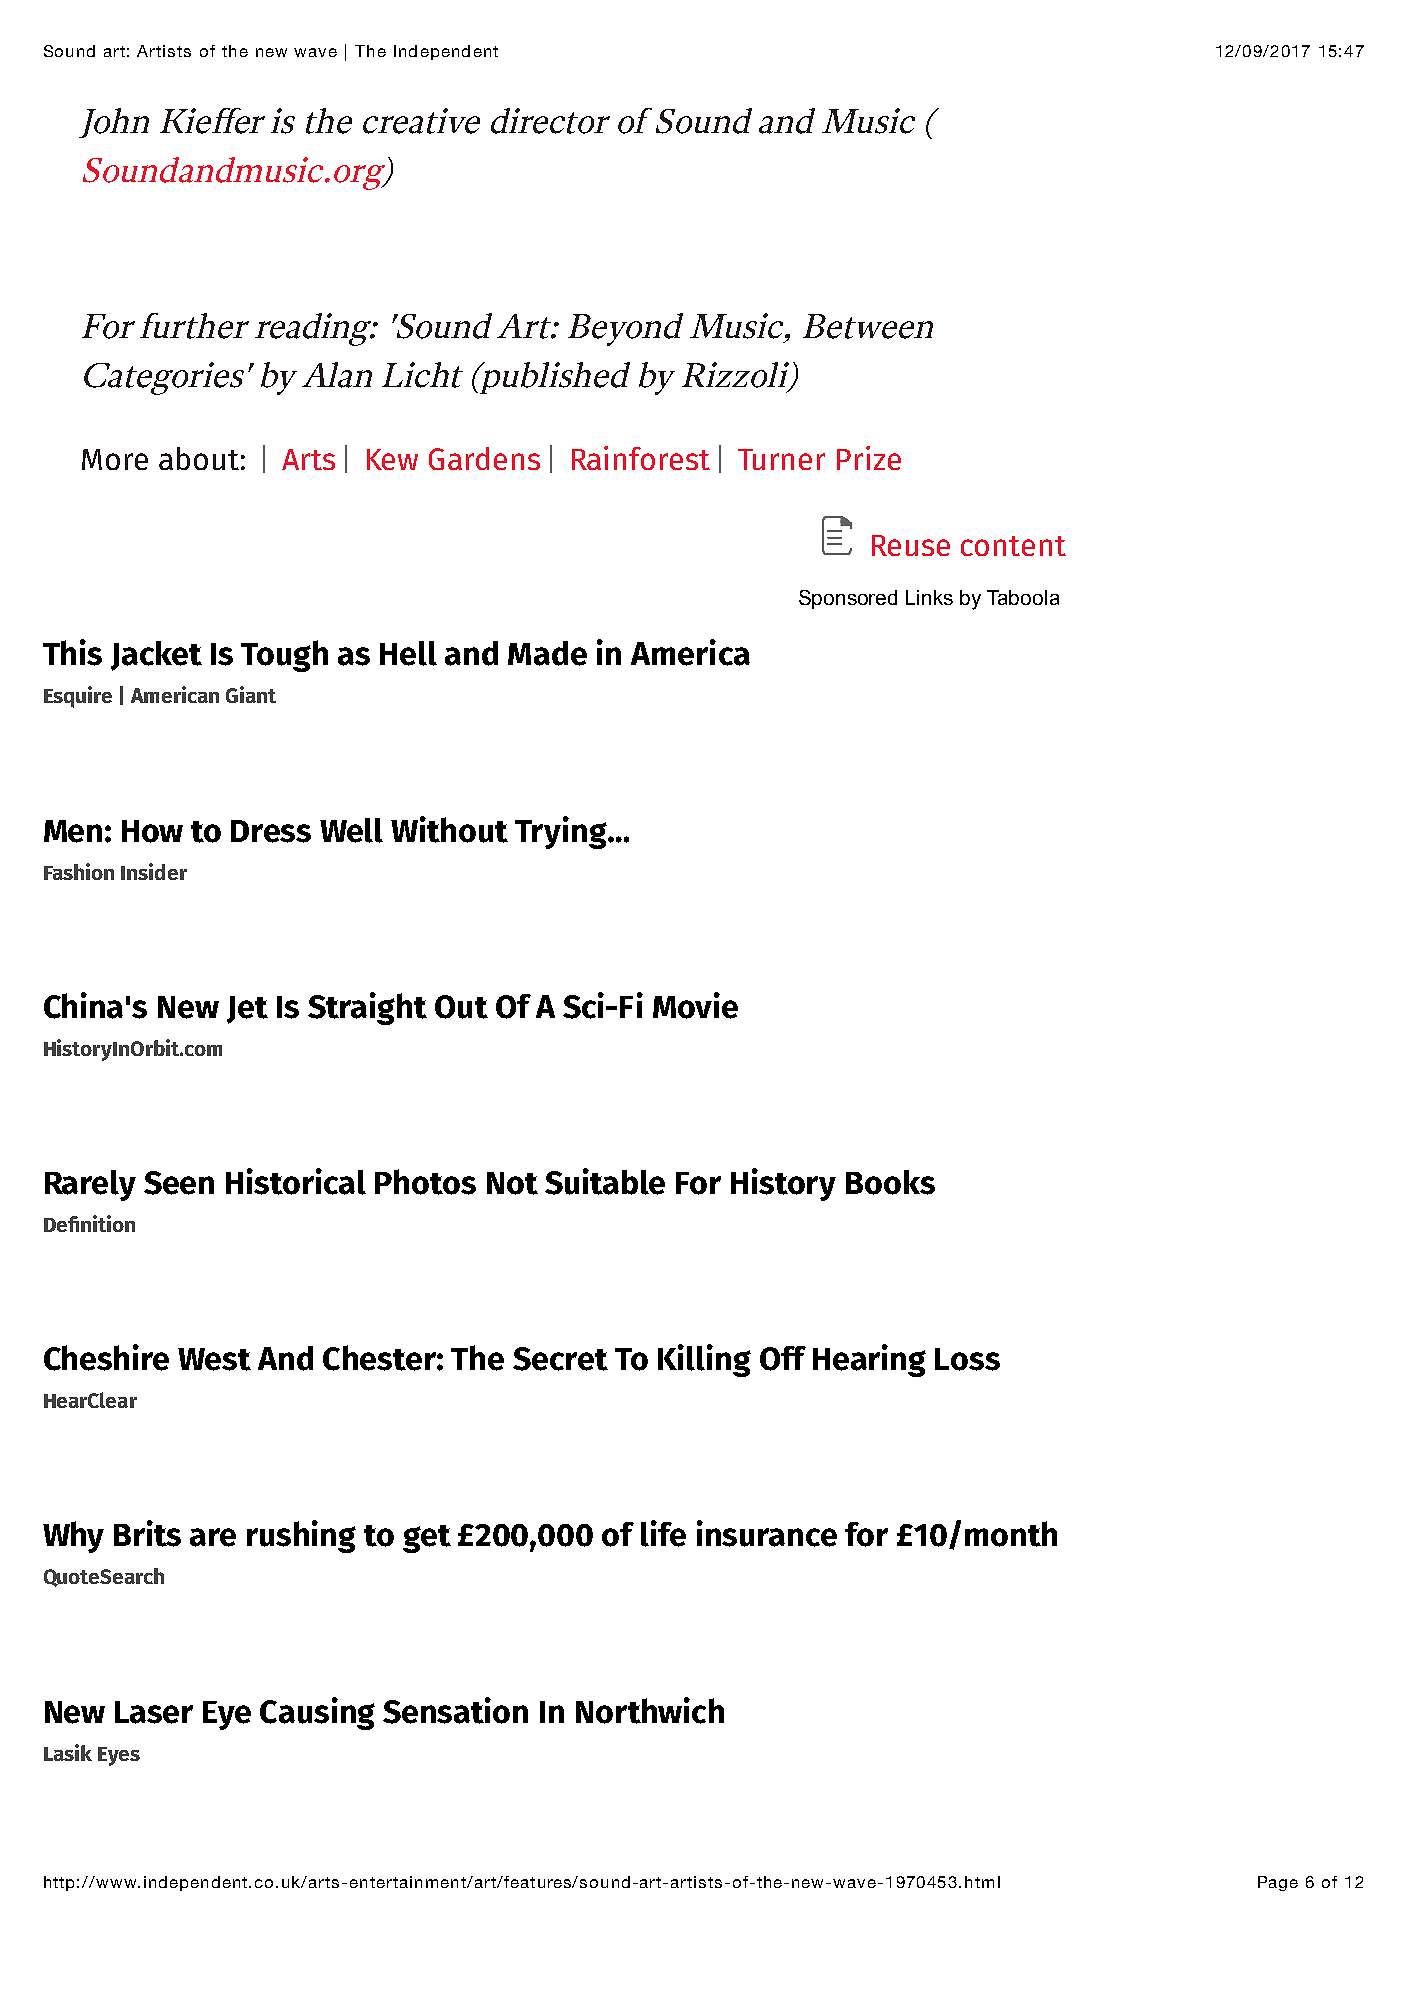 The width and height of the image is (1408, 1992). I want to click on Page, so click(1278, 1883).
